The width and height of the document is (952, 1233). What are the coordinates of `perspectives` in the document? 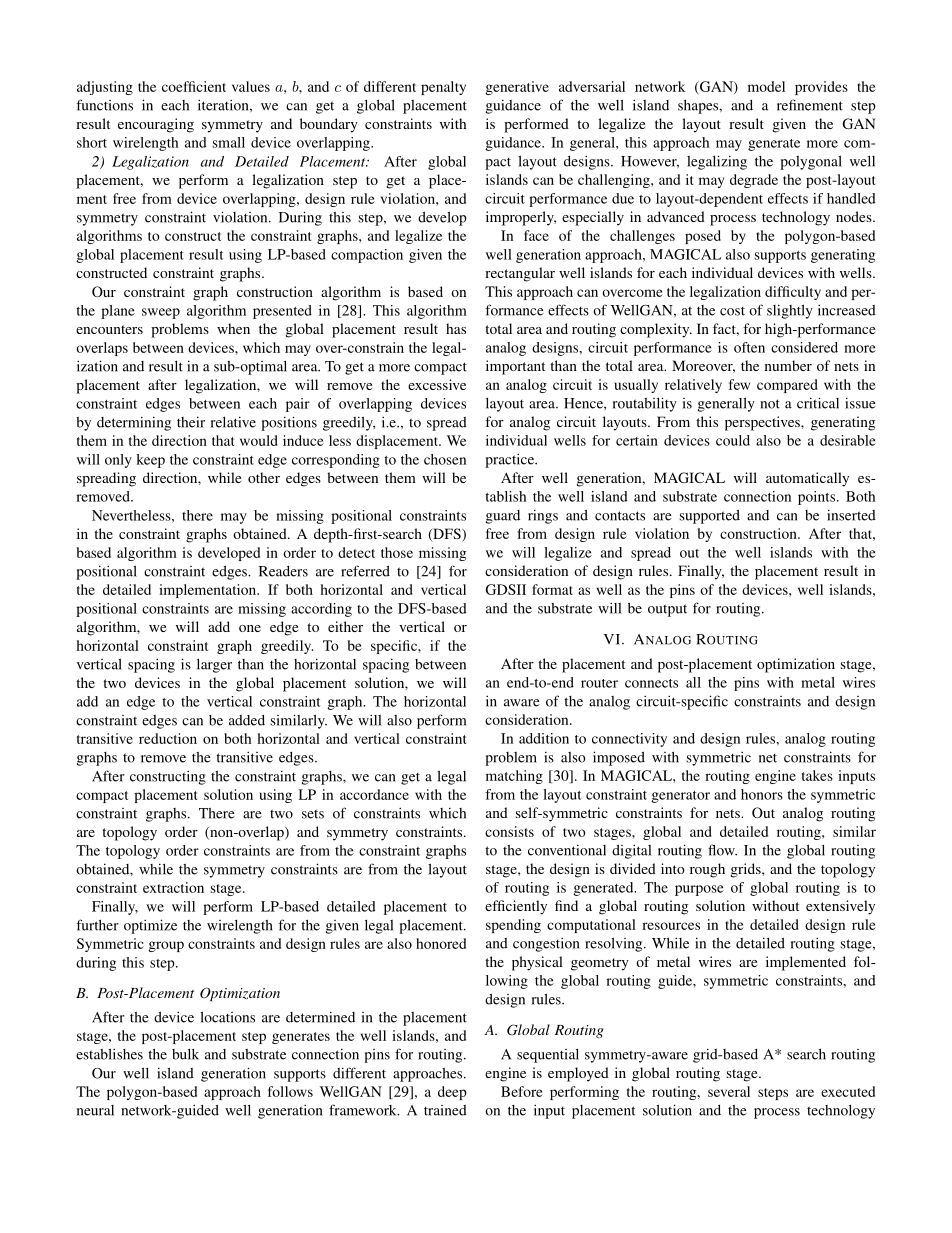 It's located at (763, 423).
